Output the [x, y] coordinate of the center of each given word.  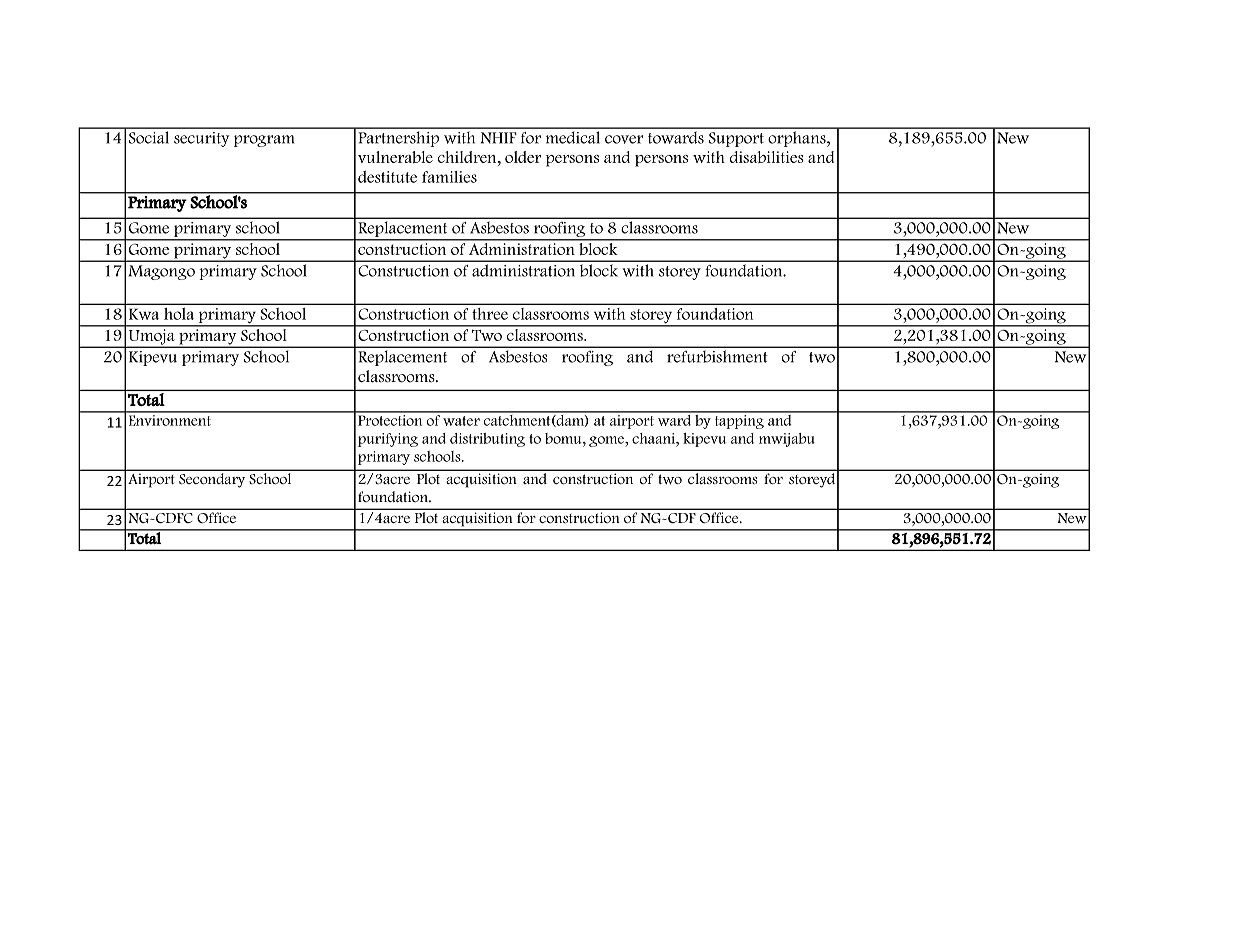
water [461, 421]
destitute [387, 177]
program [264, 141]
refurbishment [717, 357]
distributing [487, 440]
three [490, 314]
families [449, 177]
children [468, 157]
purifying [388, 440]
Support [736, 139]
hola [179, 314]
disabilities [767, 157]
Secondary [212, 480]
